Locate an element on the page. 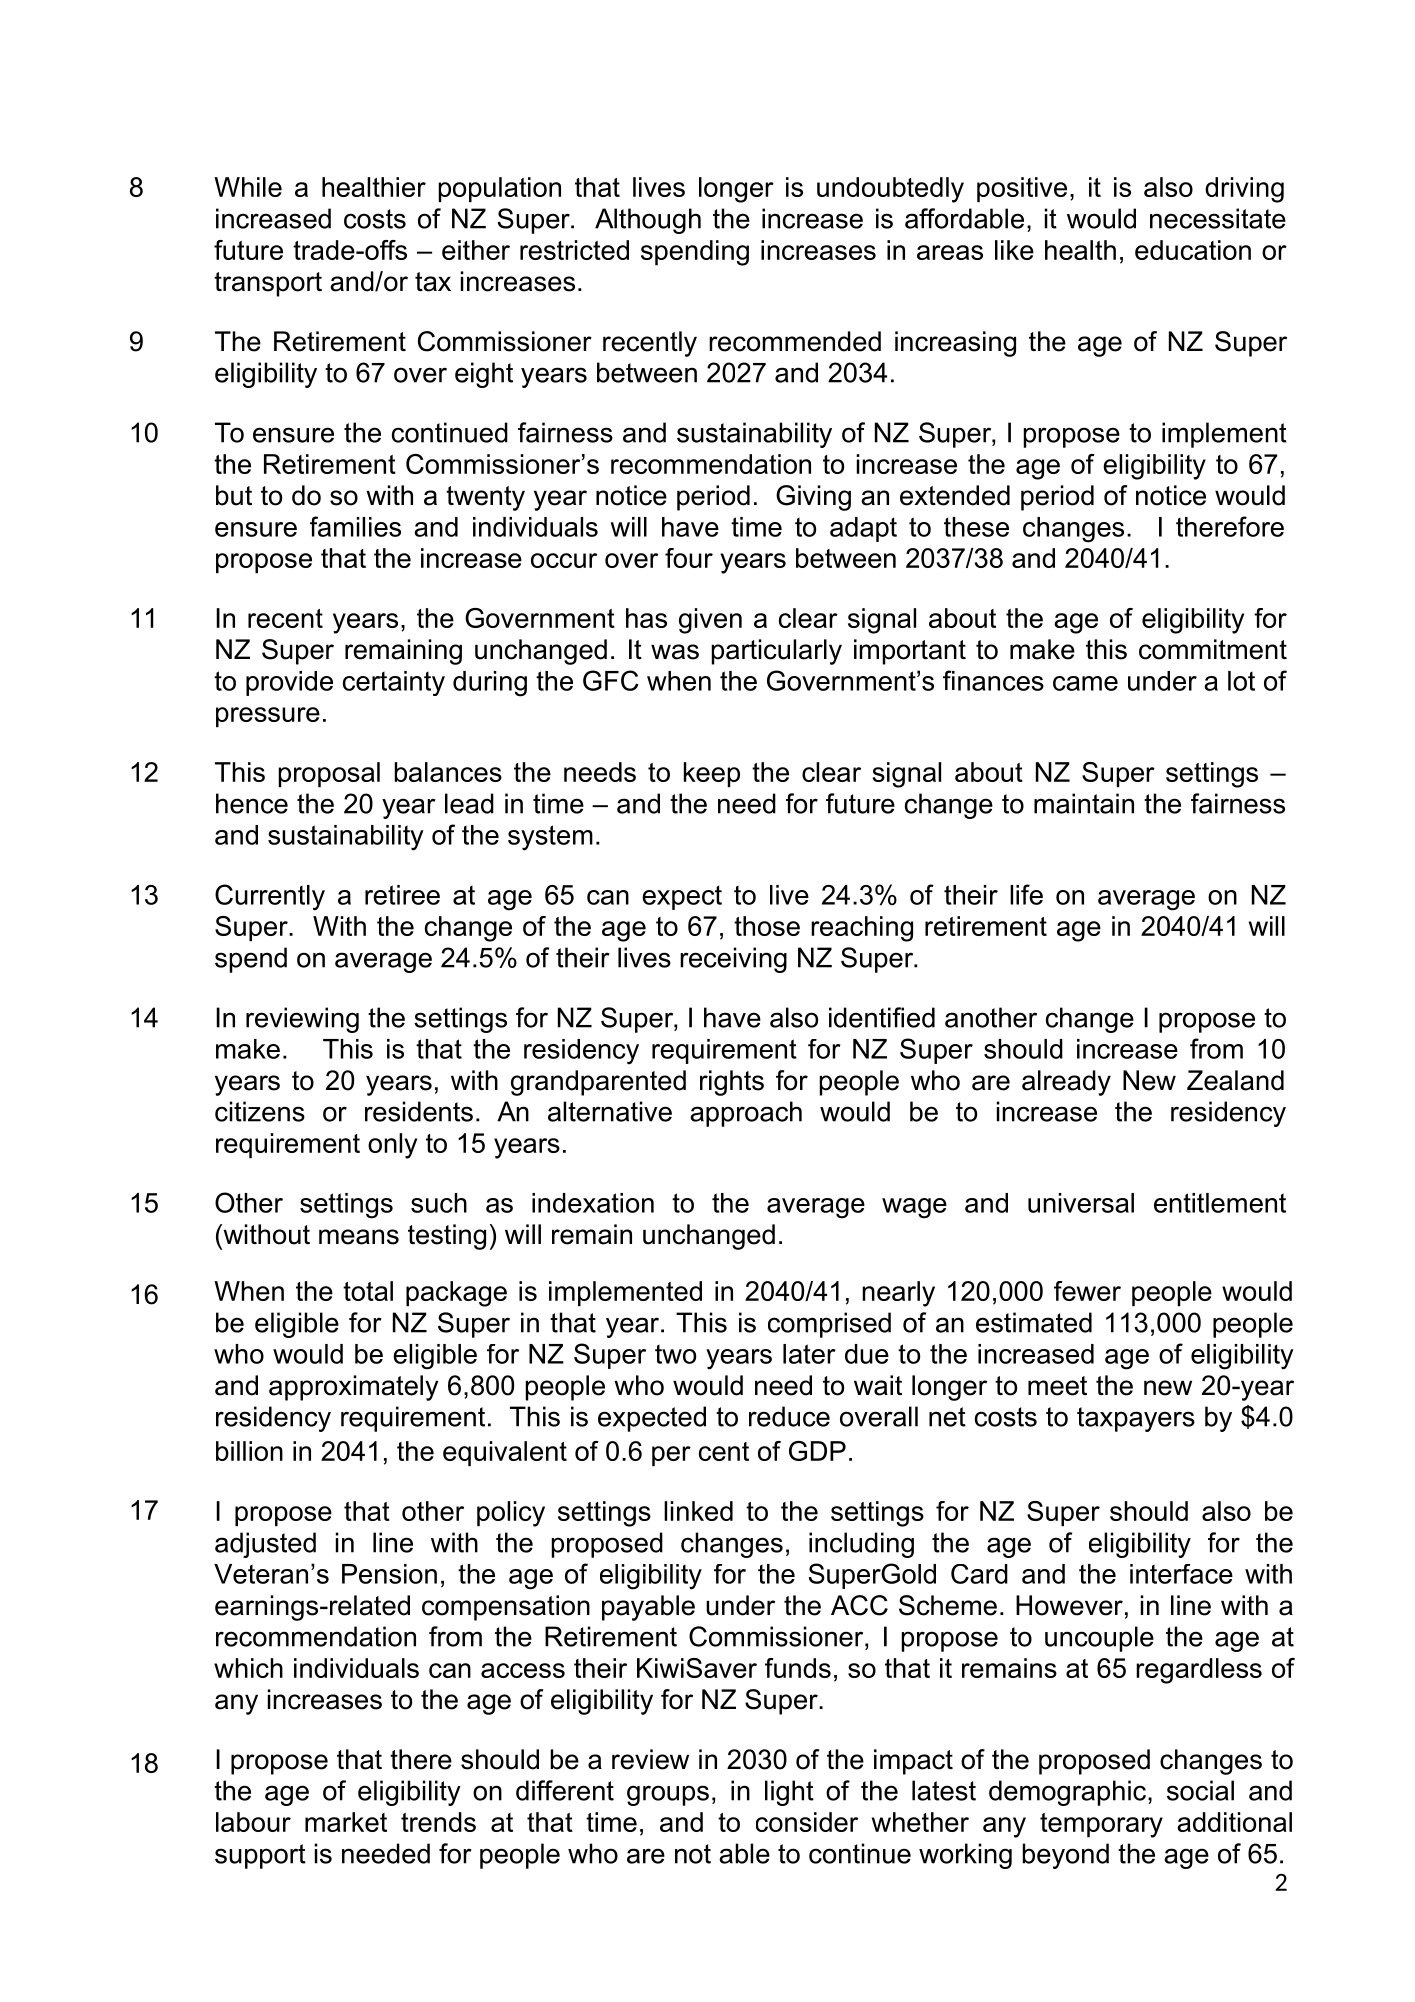 This image has width=1415, height=2002. came is located at coordinates (1085, 683).
